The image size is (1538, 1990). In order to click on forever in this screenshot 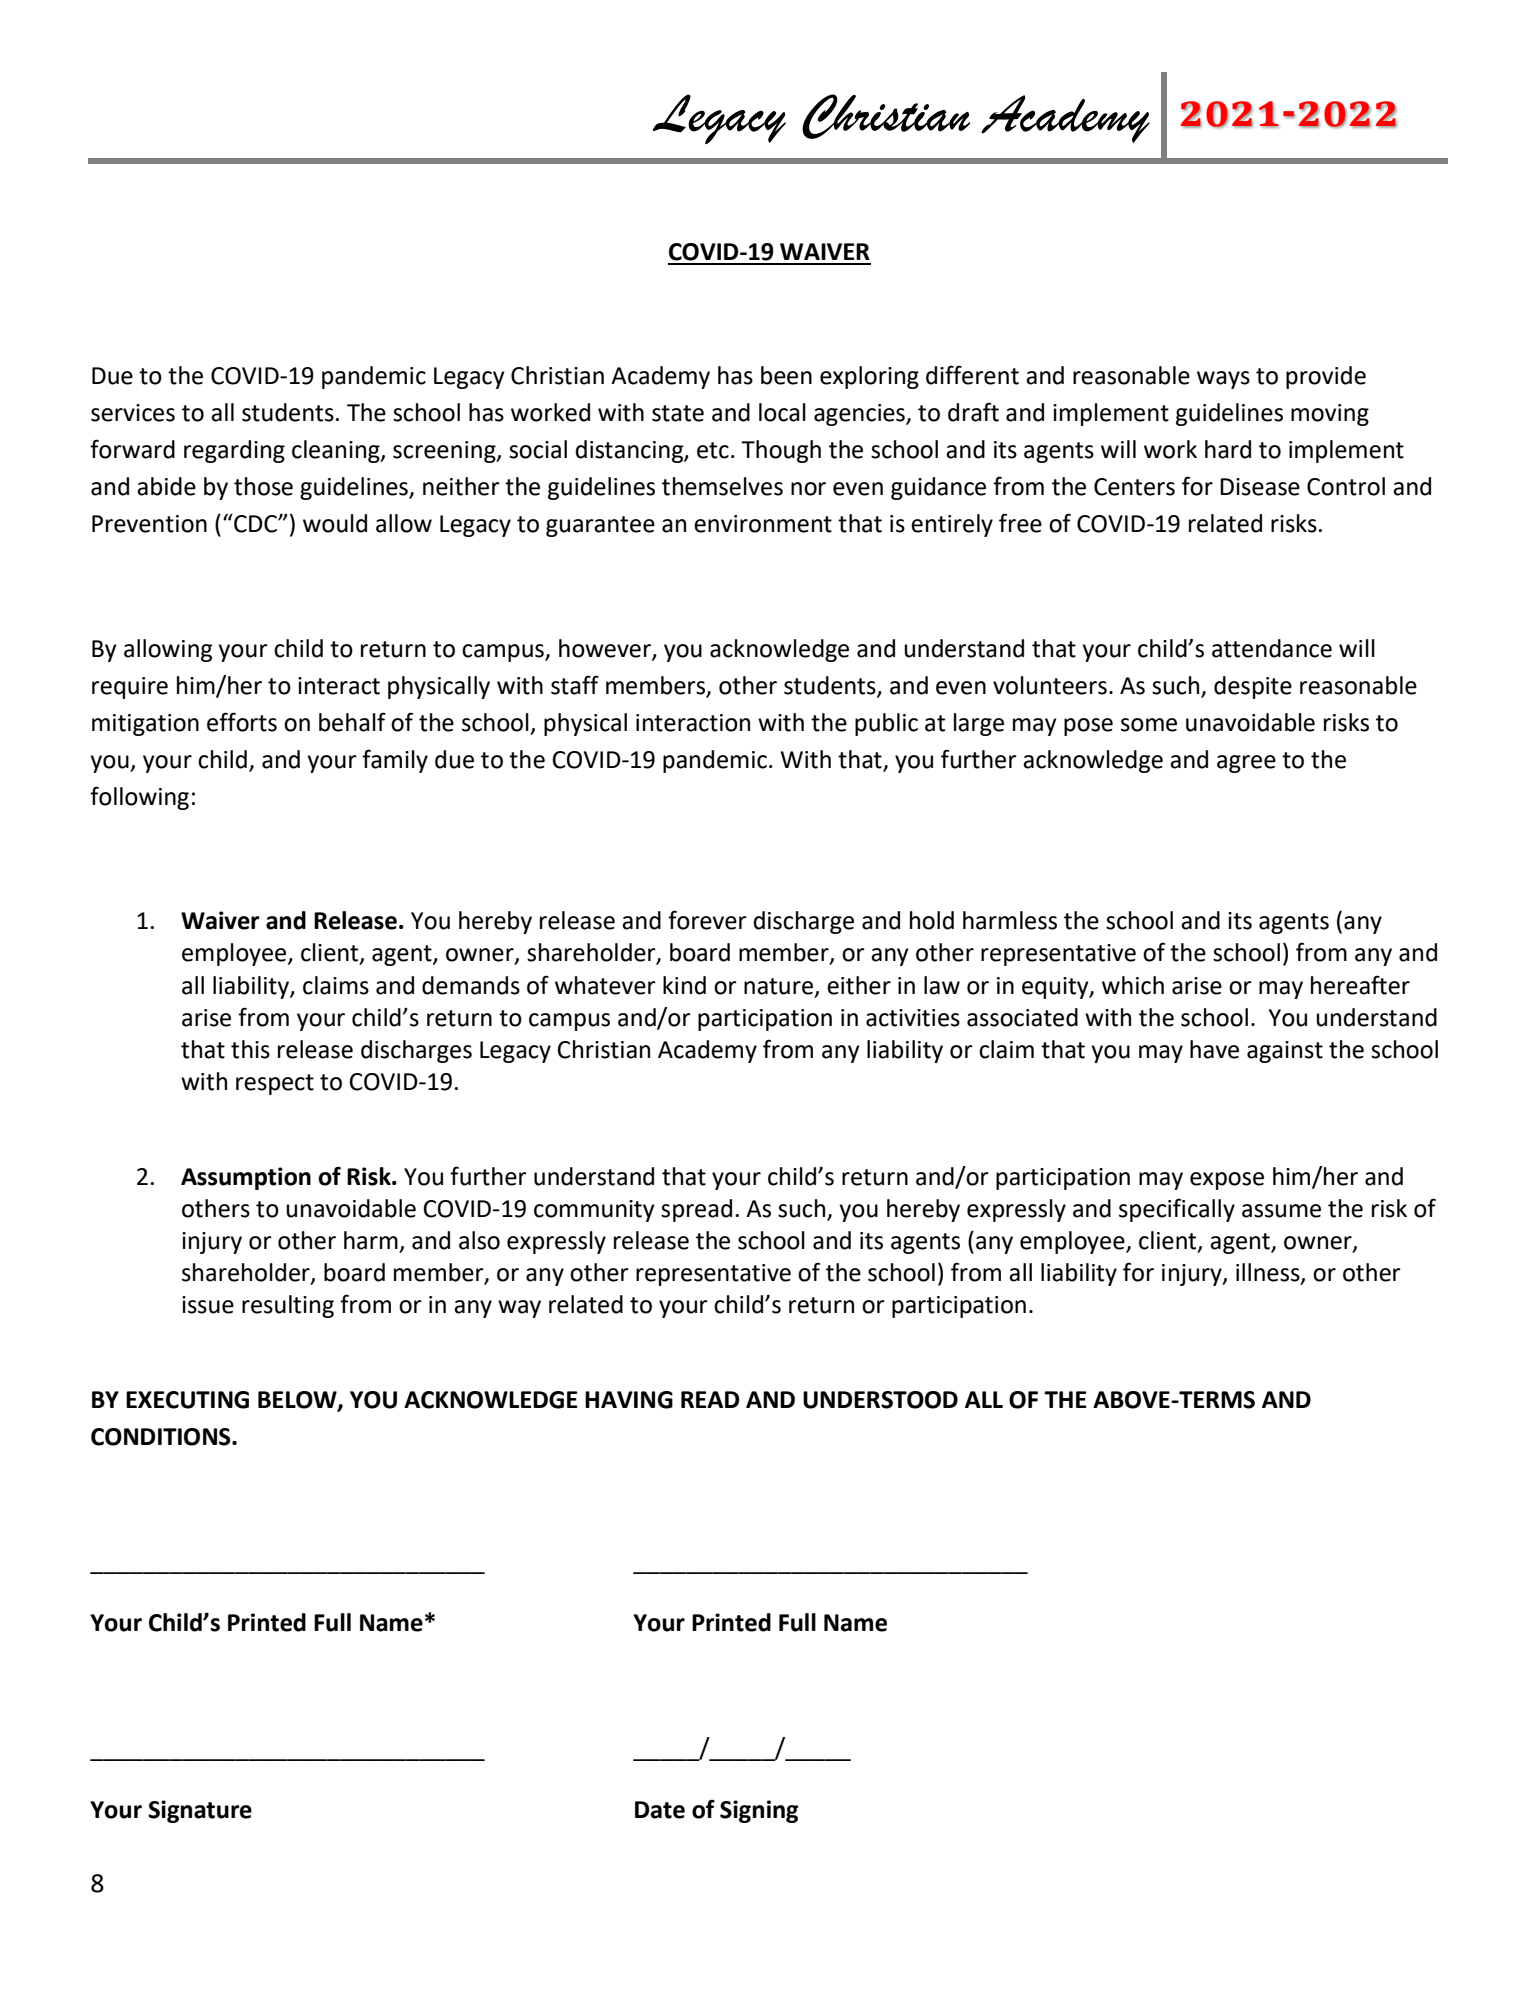, I will do `click(707, 920)`.
